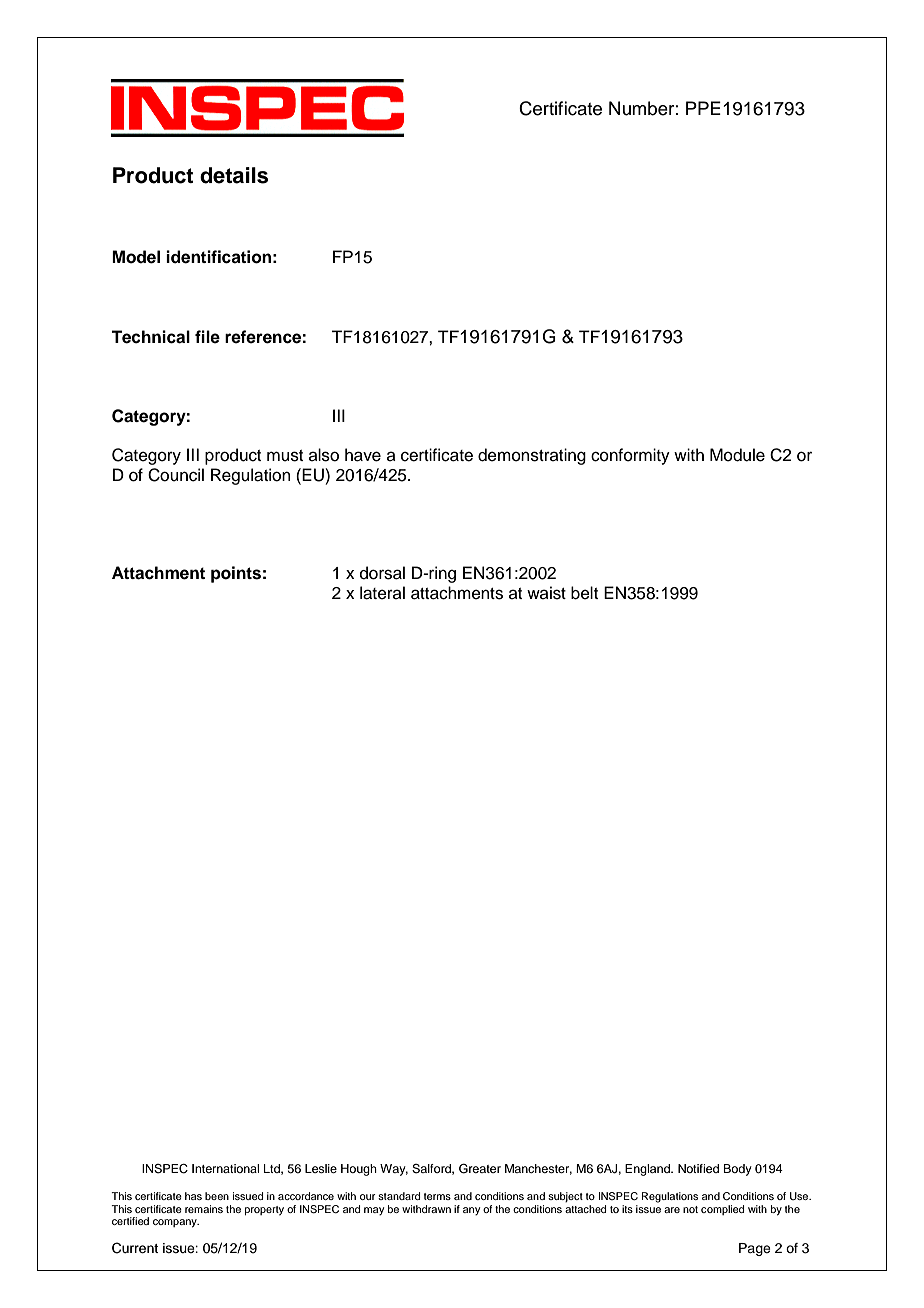  I want to click on Module, so click(737, 455).
